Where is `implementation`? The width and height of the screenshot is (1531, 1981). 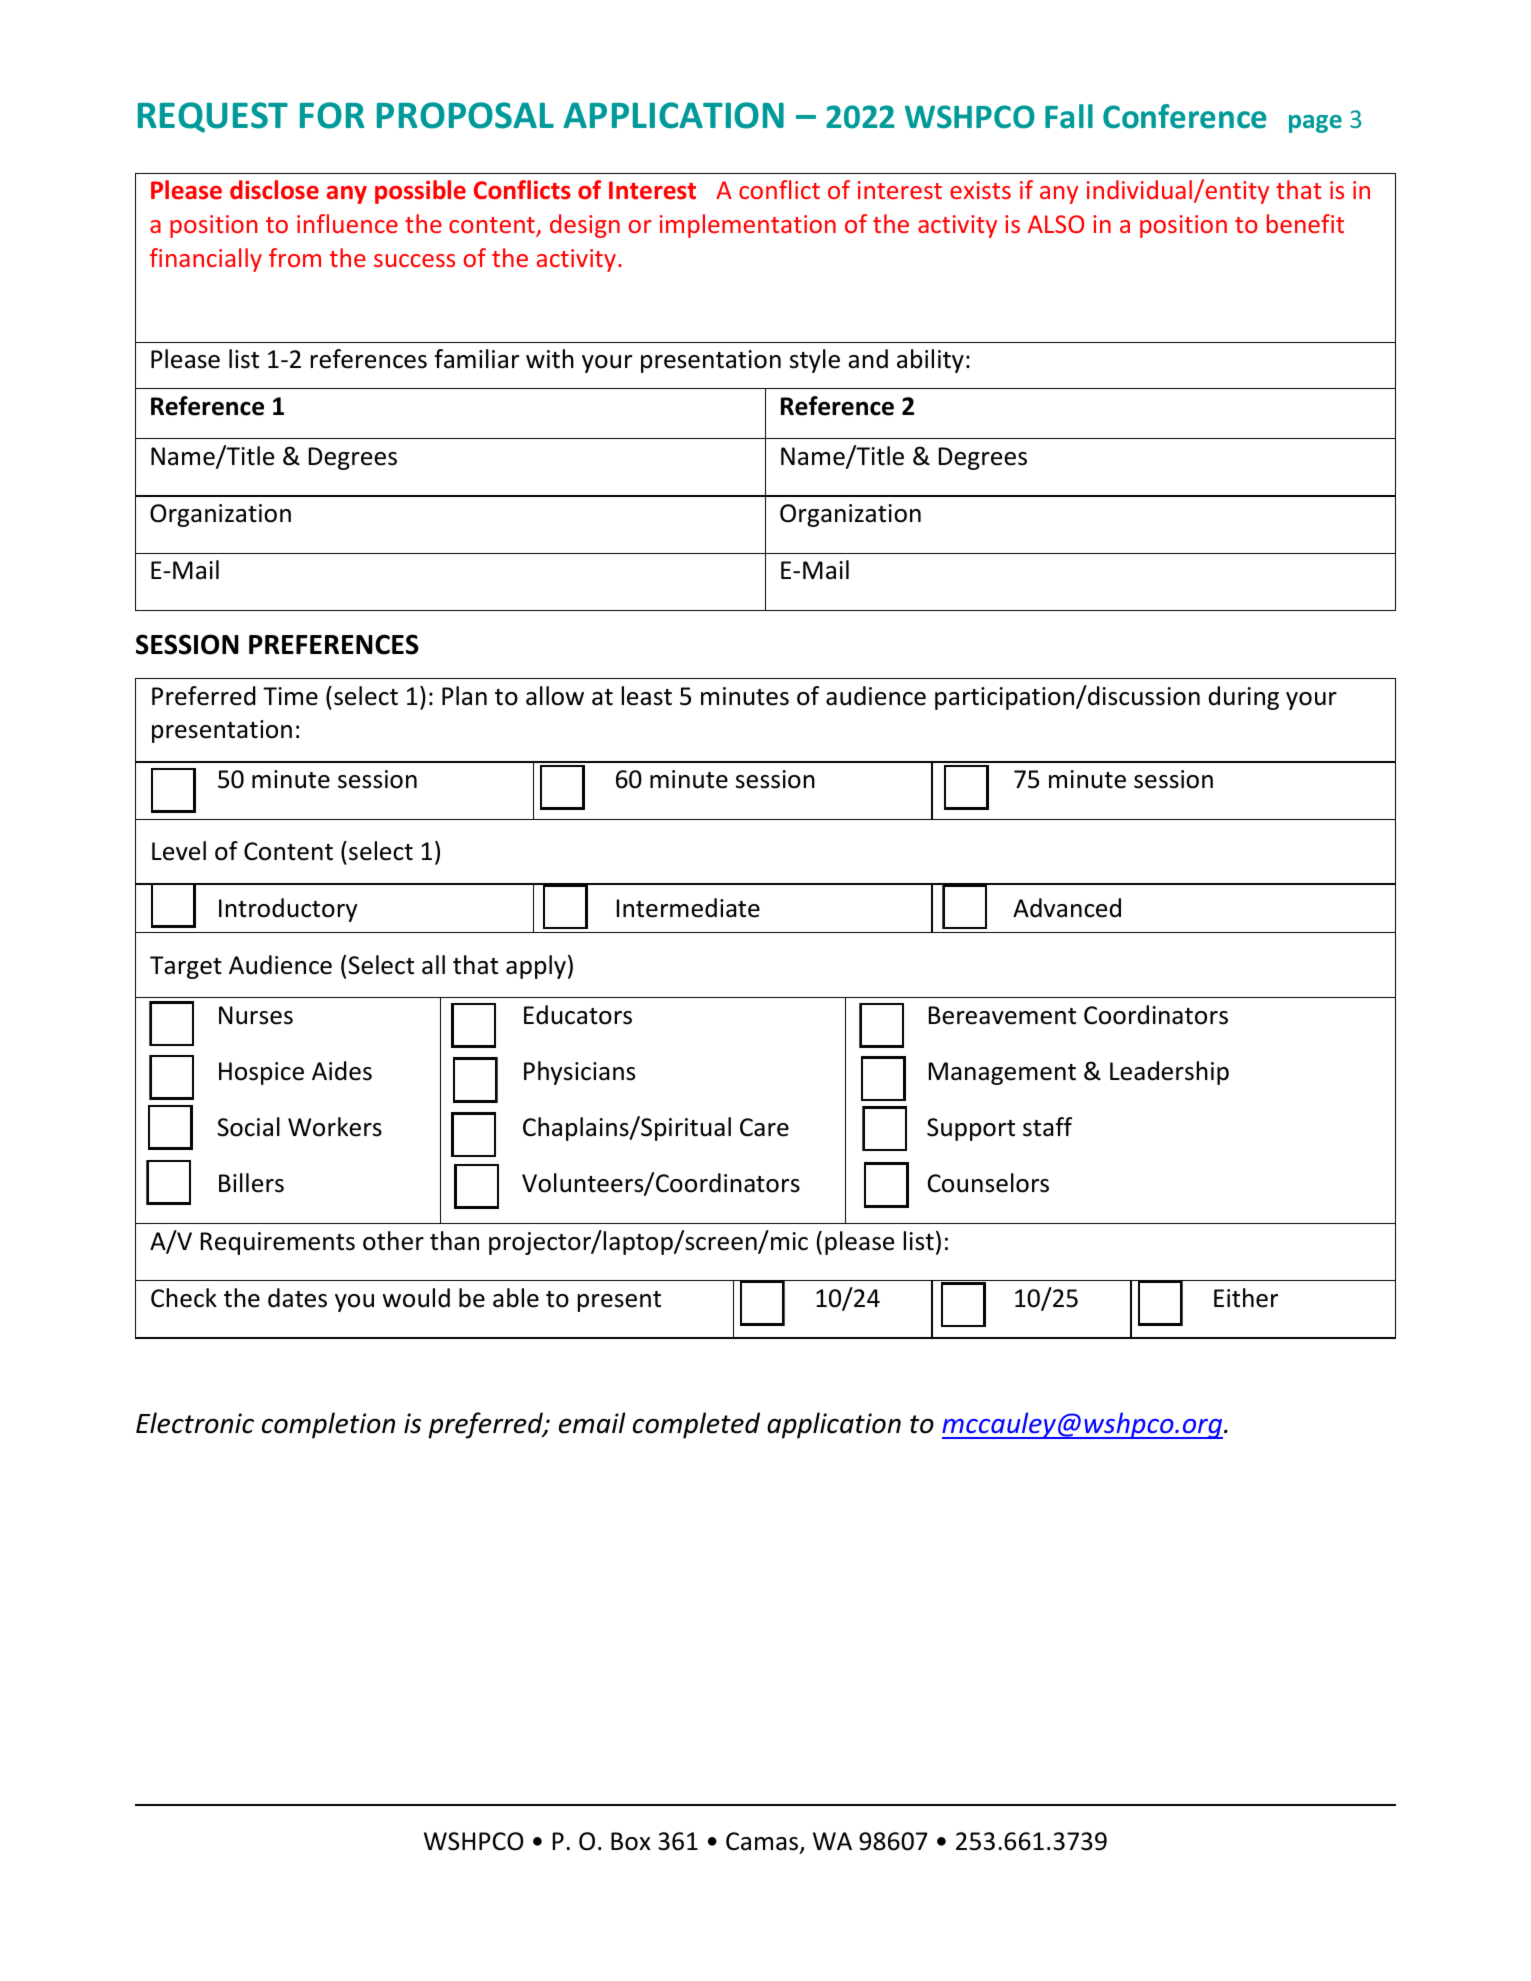
implementation is located at coordinates (748, 226).
